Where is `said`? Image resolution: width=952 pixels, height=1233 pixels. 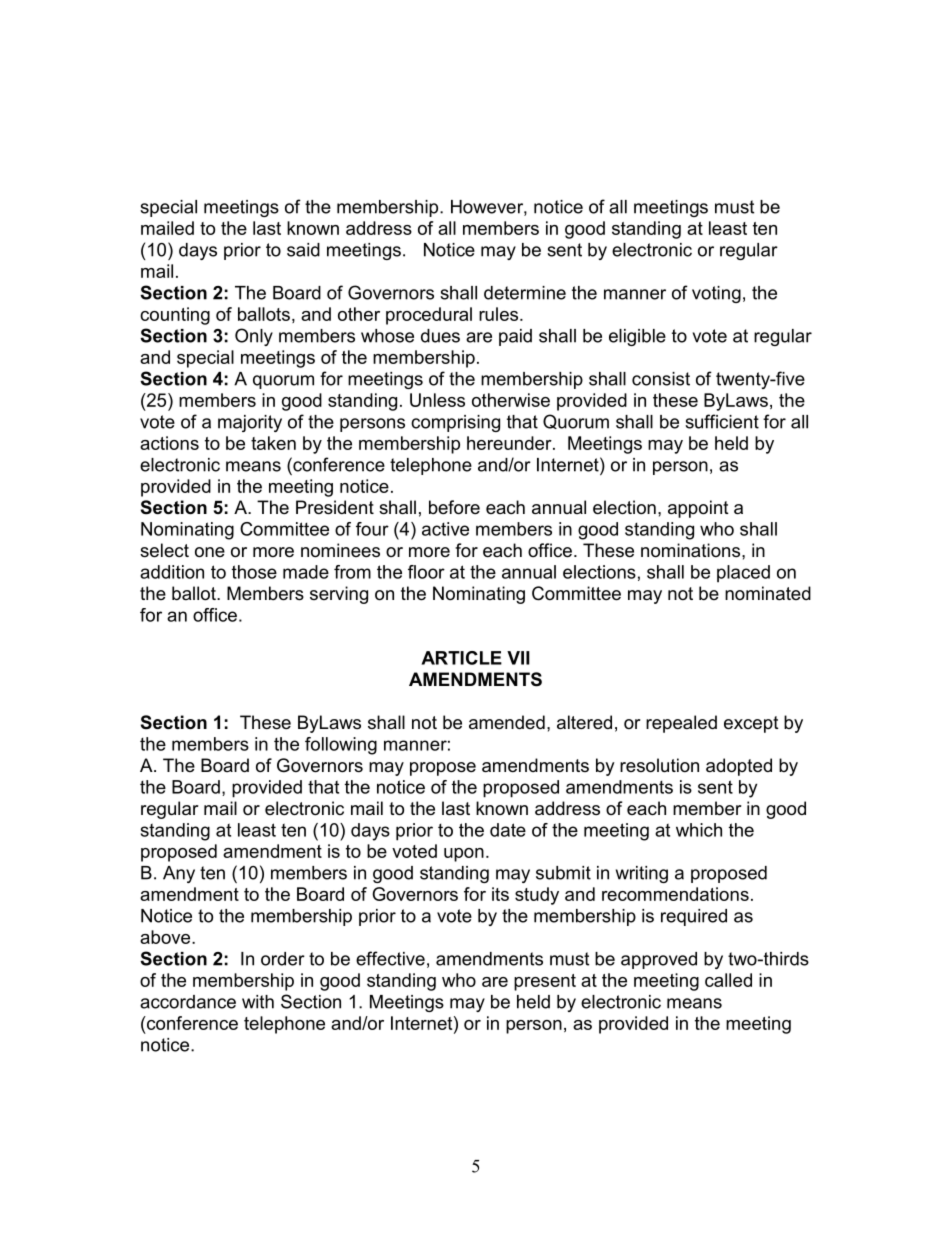
said is located at coordinates (303, 250).
